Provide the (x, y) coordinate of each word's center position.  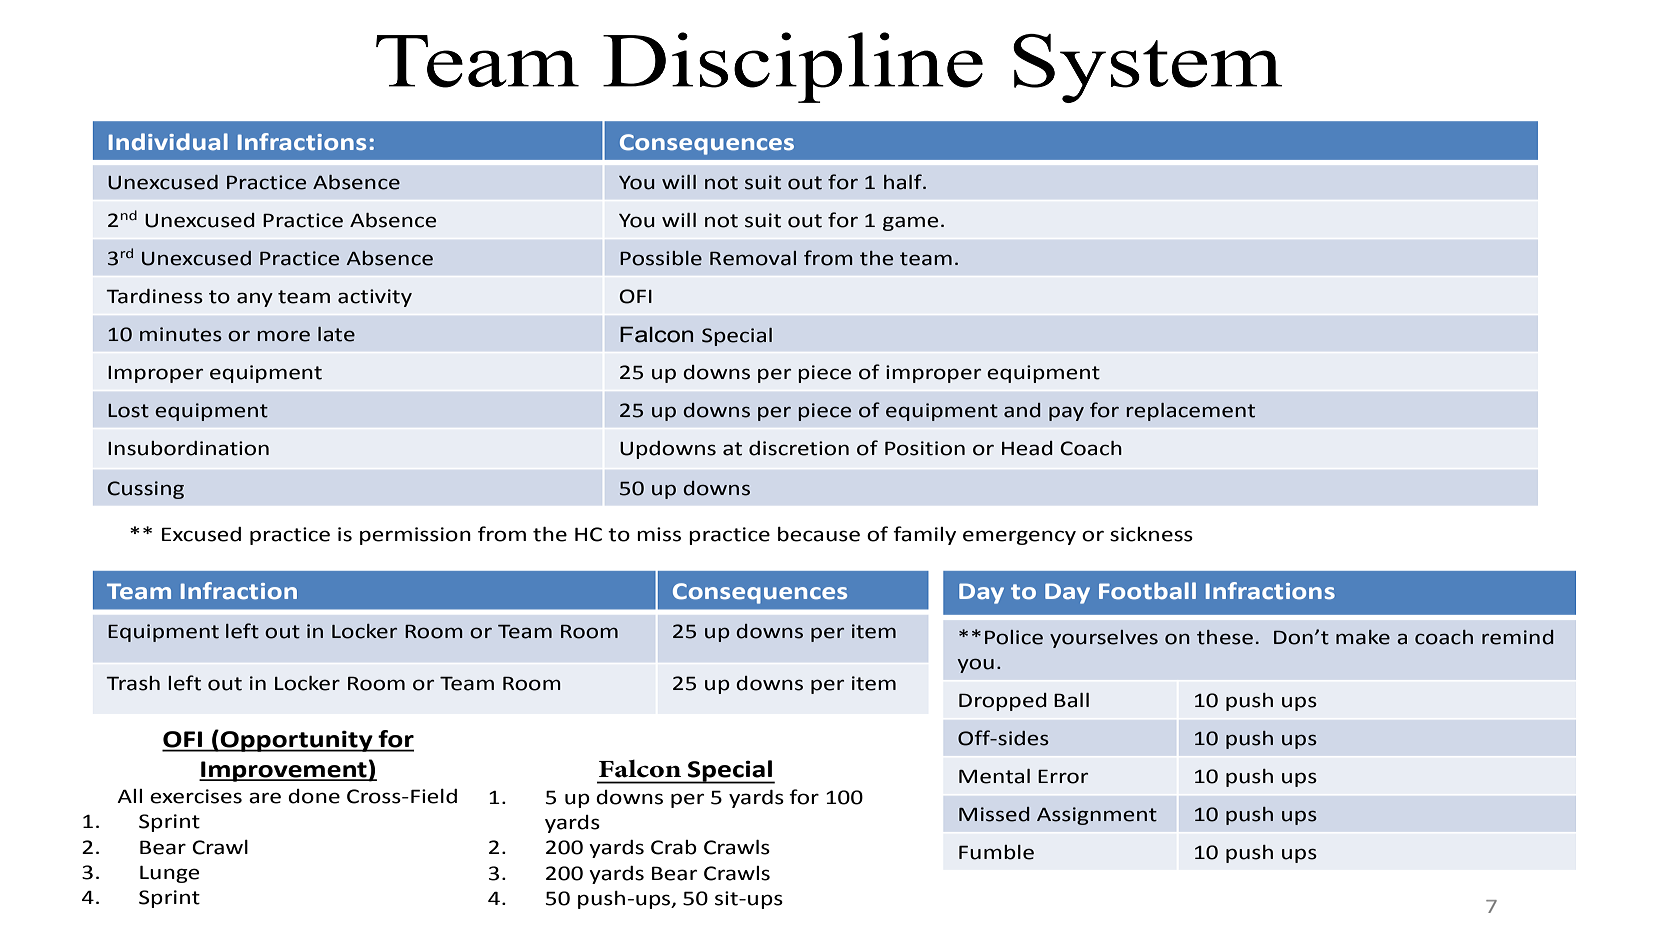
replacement (1190, 412)
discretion (799, 448)
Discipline (793, 67)
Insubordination (188, 448)
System (1147, 68)
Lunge (170, 874)
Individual (168, 142)
